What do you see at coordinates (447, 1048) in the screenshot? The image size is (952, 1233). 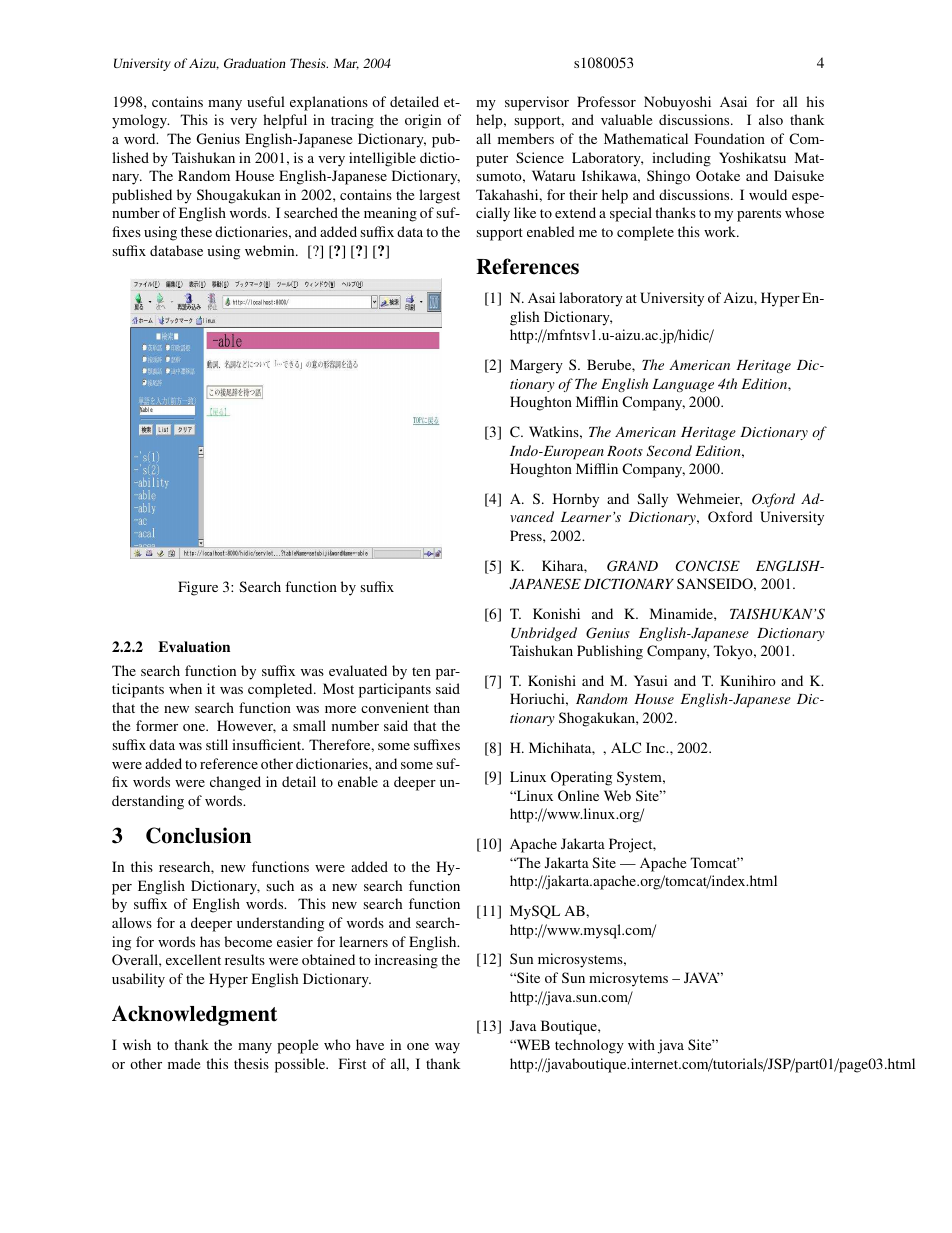 I see `way` at bounding box center [447, 1048].
